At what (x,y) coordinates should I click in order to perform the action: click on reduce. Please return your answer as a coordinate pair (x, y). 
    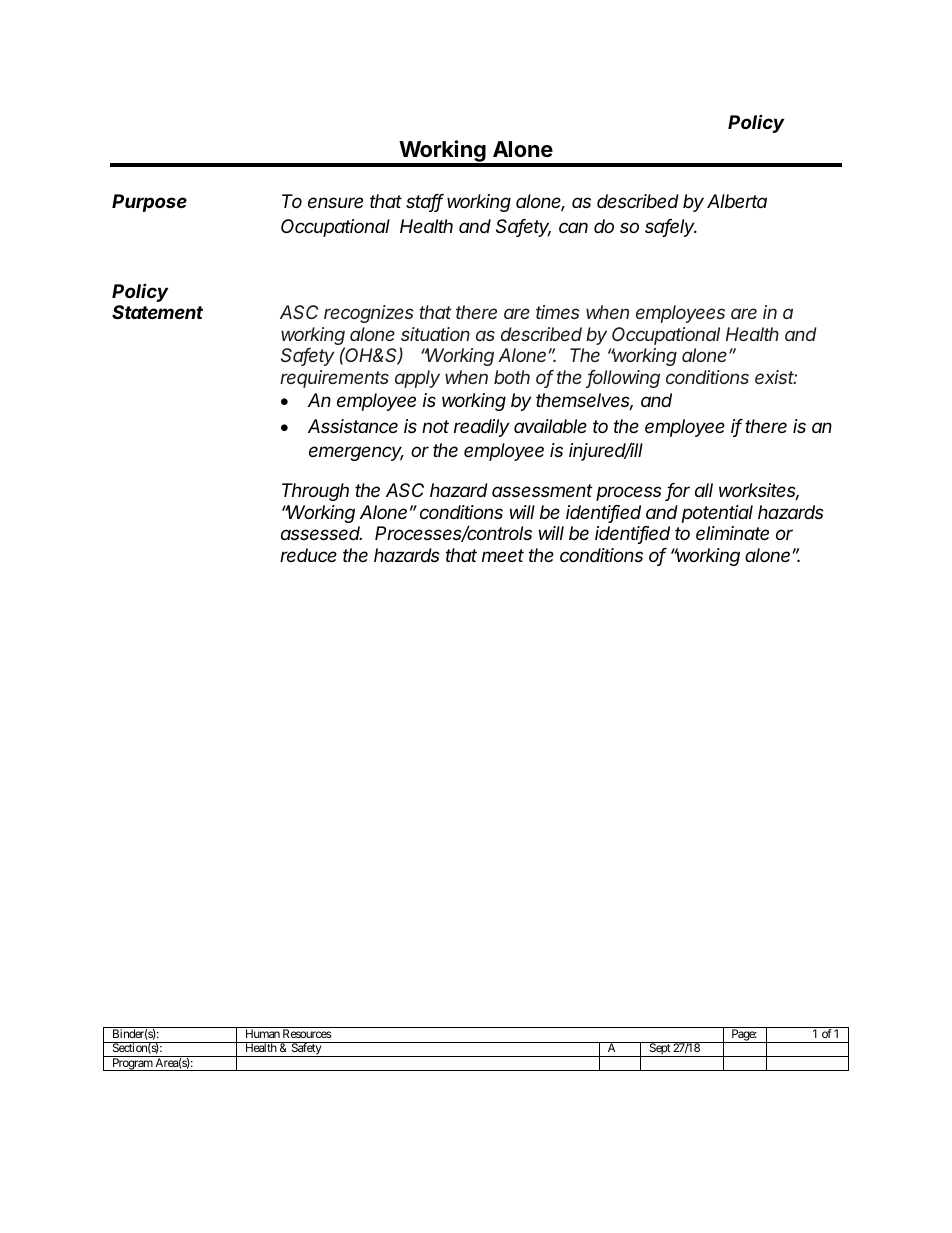
    Looking at the image, I should click on (308, 555).
